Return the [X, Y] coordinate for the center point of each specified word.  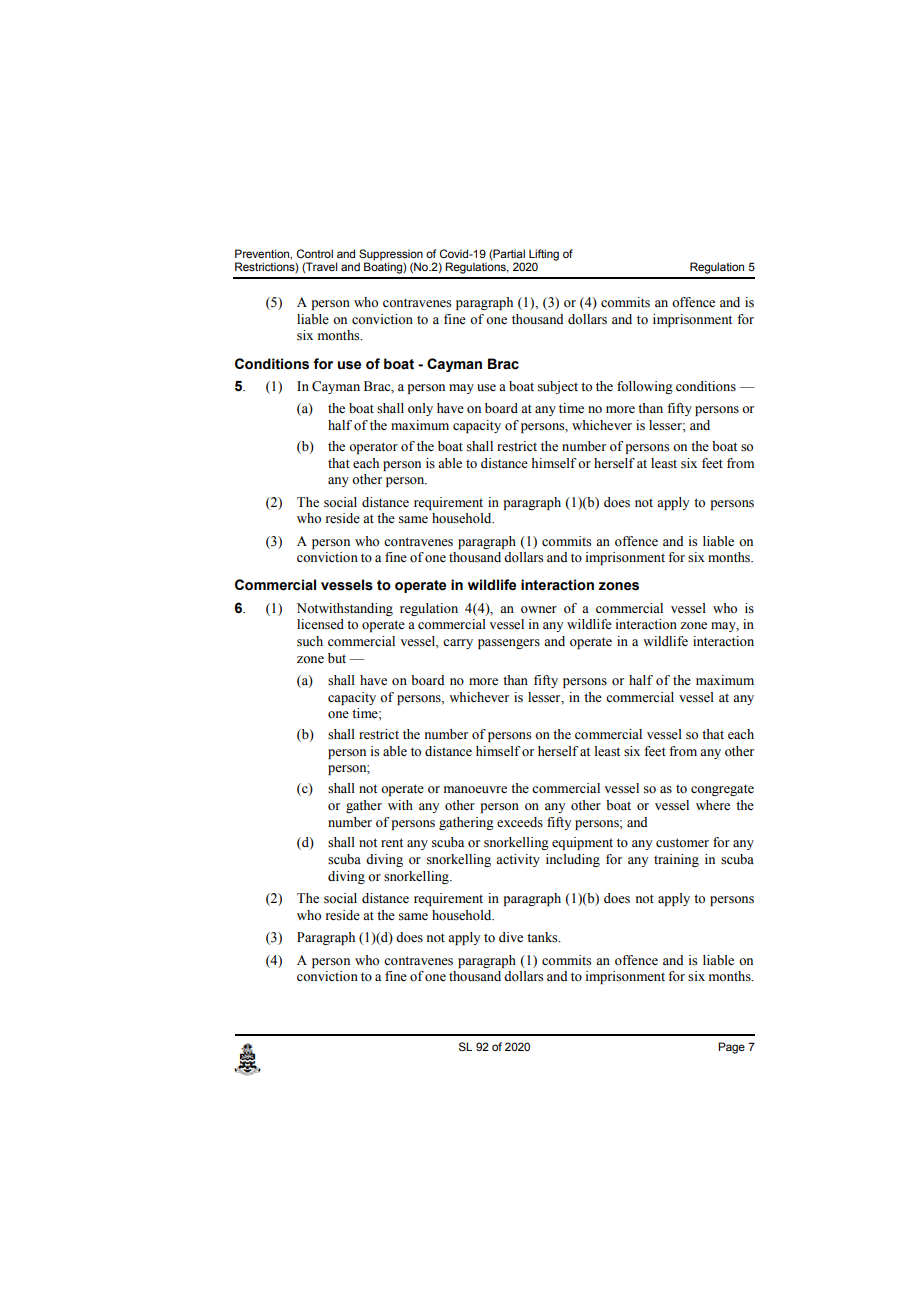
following [645, 387]
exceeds [520, 822]
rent [392, 842]
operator [373, 448]
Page [731, 1048]
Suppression [391, 255]
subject [558, 387]
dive [511, 937]
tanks [543, 937]
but [337, 658]
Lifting [544, 255]
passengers [509, 644]
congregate [722, 790]
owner [539, 609]
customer [682, 843]
